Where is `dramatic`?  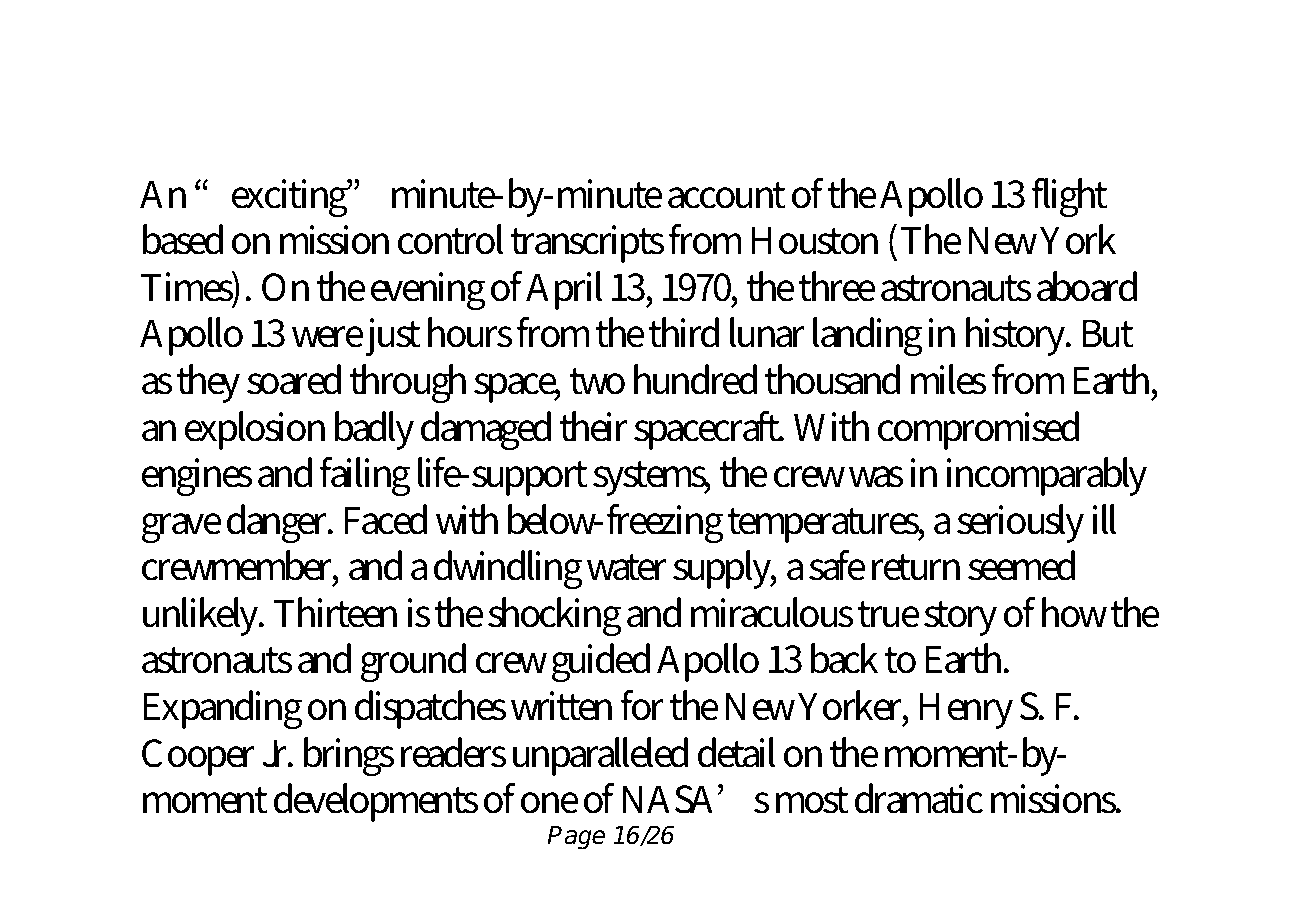 dramatic is located at coordinates (919, 798).
